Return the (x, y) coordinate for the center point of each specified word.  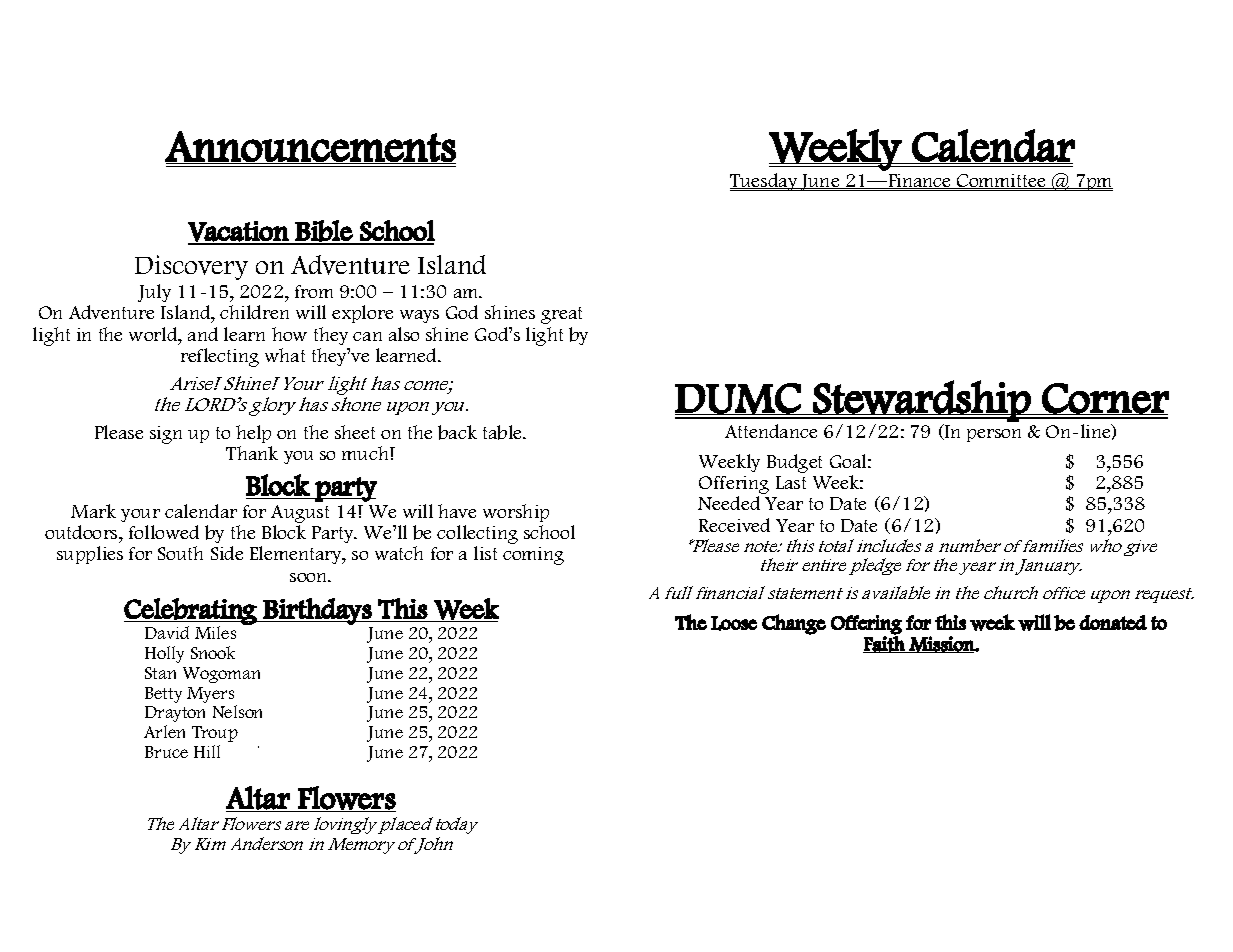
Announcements (310, 147)
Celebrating (191, 612)
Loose (734, 623)
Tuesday (765, 182)
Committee (1001, 181)
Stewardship (922, 401)
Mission (942, 644)
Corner (1105, 399)
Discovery (191, 267)
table (504, 432)
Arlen (164, 731)
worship (516, 513)
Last (791, 482)
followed (164, 532)
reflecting (220, 357)
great (561, 315)
